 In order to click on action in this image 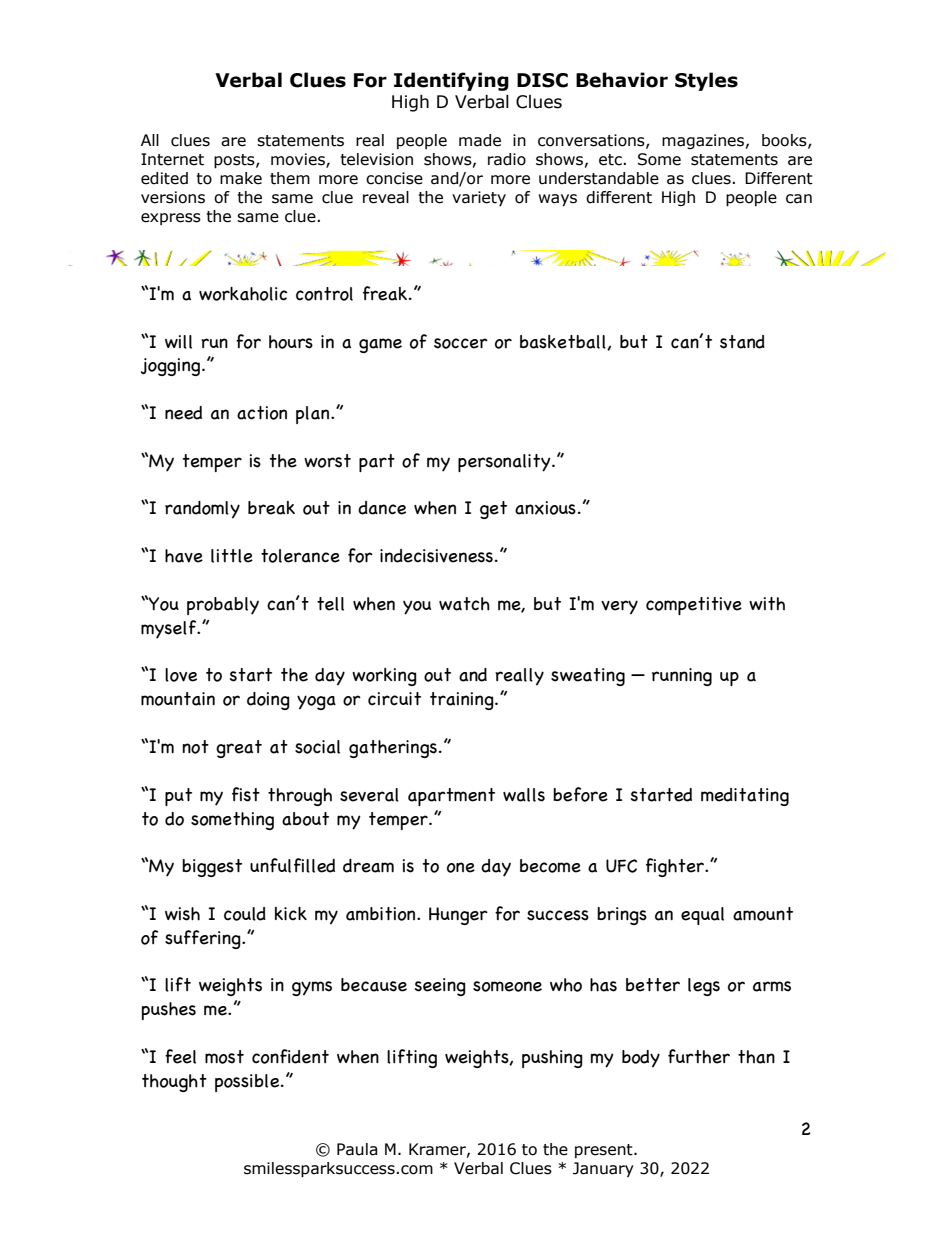, I will do `click(262, 413)`.
